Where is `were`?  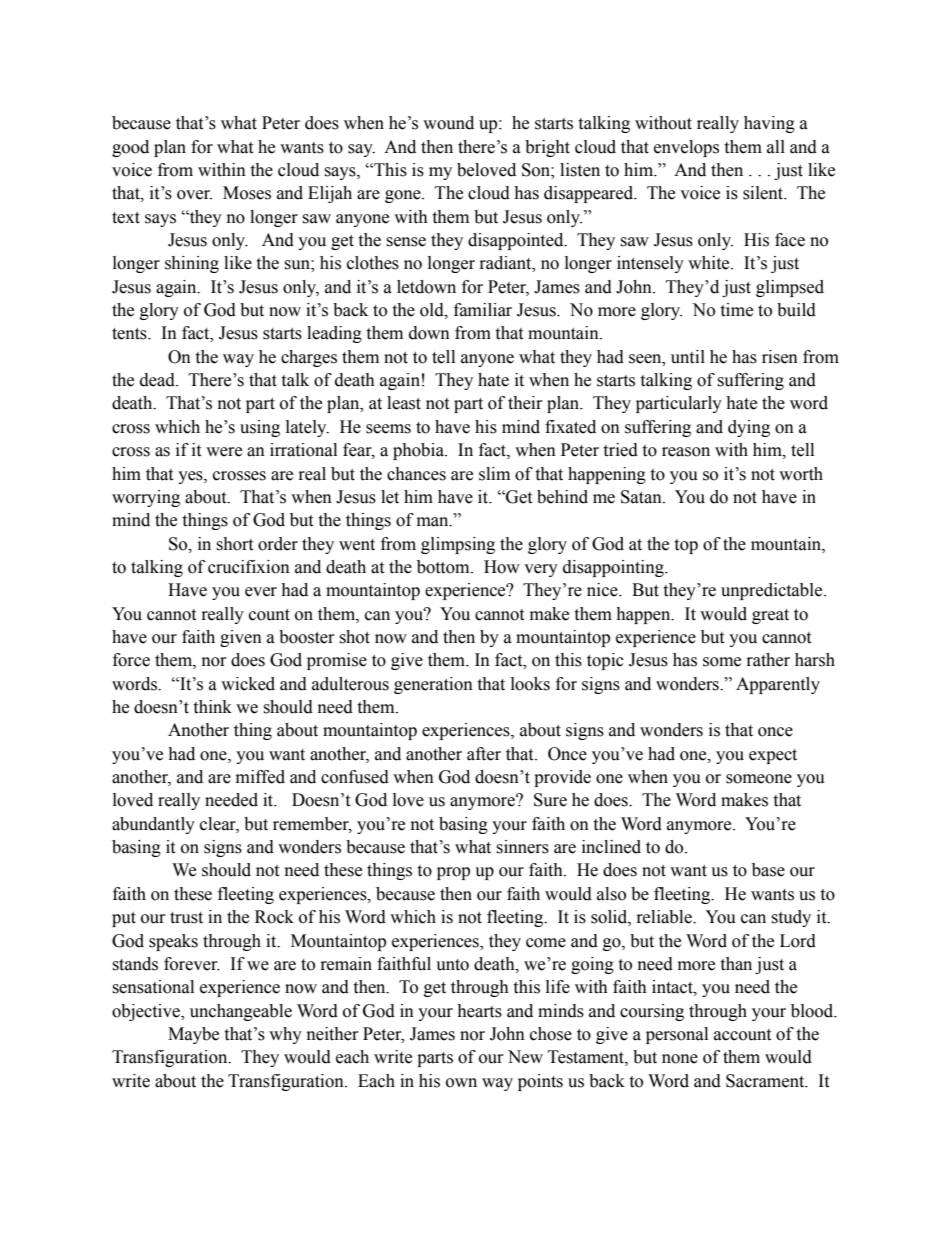
were is located at coordinates (224, 452).
